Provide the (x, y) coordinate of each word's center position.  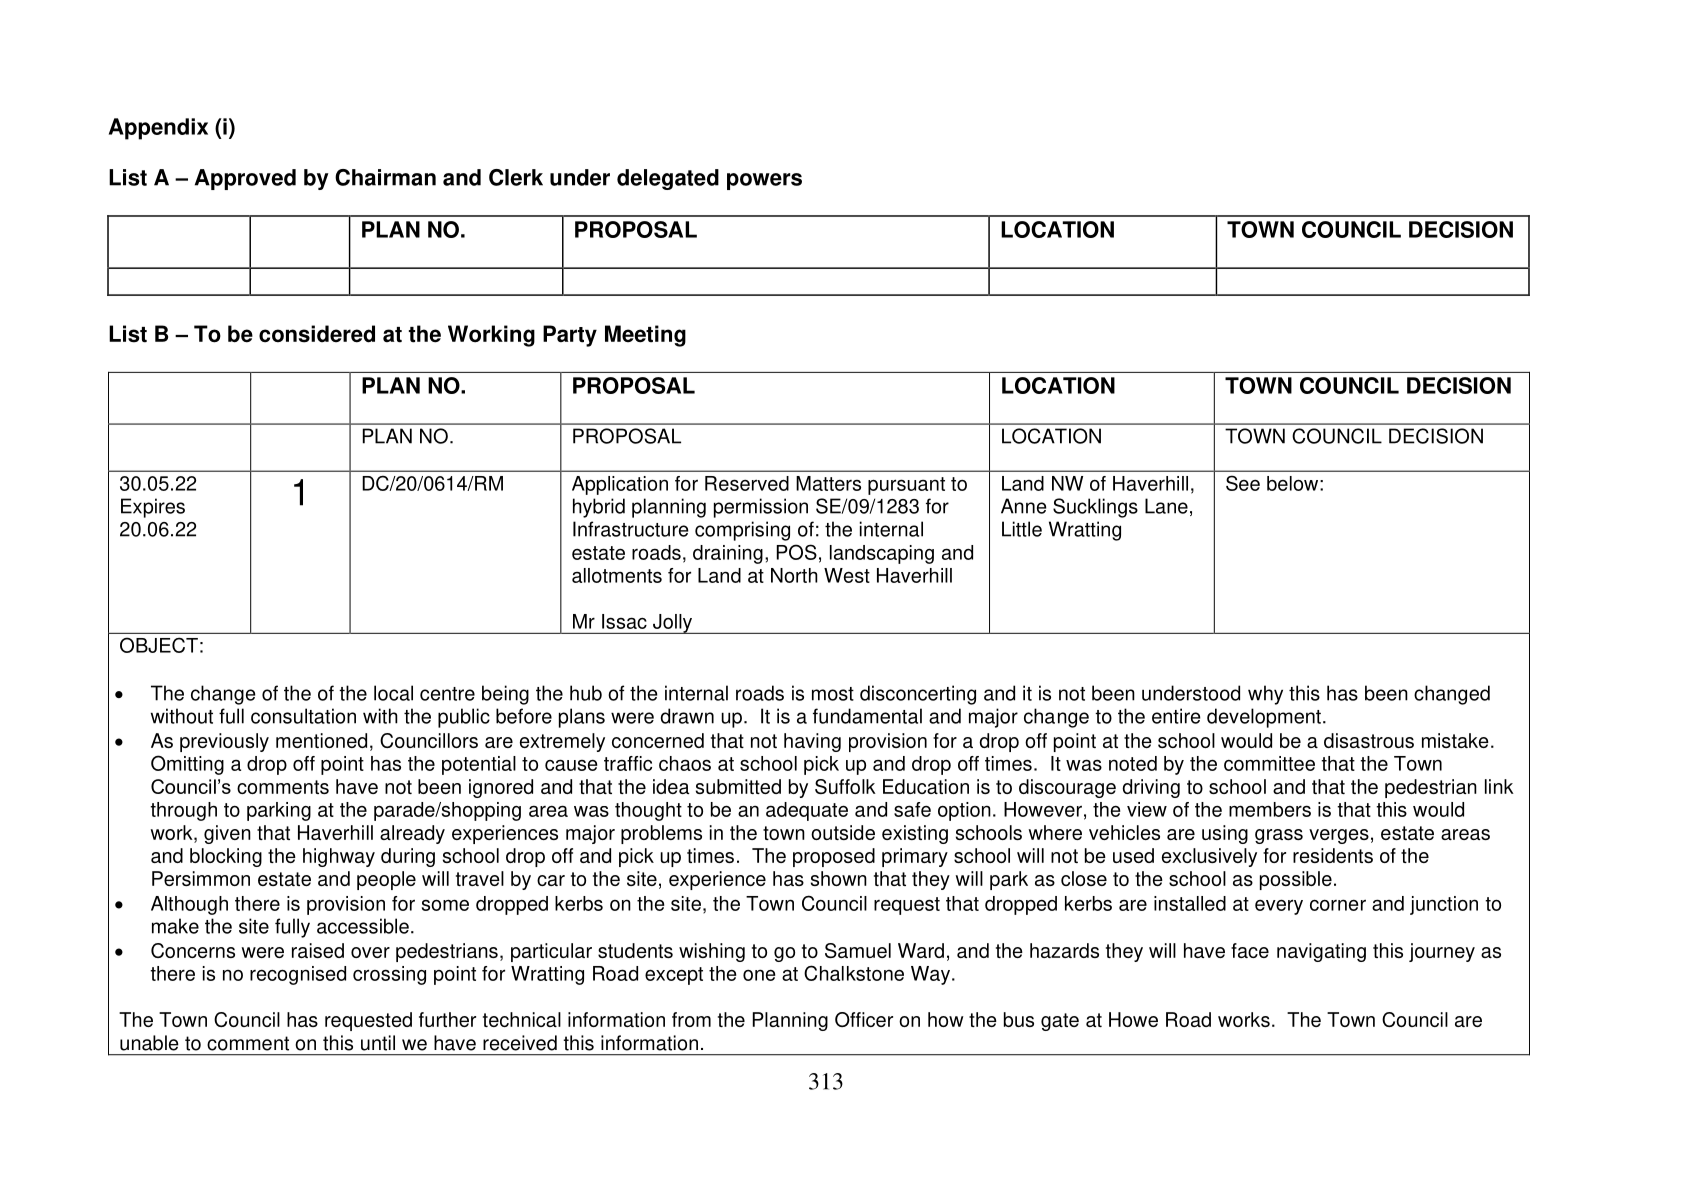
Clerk (516, 177)
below (1294, 483)
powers (764, 181)
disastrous (1369, 740)
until (378, 1043)
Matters (828, 483)
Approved (245, 179)
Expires (153, 508)
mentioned (321, 740)
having (812, 742)
